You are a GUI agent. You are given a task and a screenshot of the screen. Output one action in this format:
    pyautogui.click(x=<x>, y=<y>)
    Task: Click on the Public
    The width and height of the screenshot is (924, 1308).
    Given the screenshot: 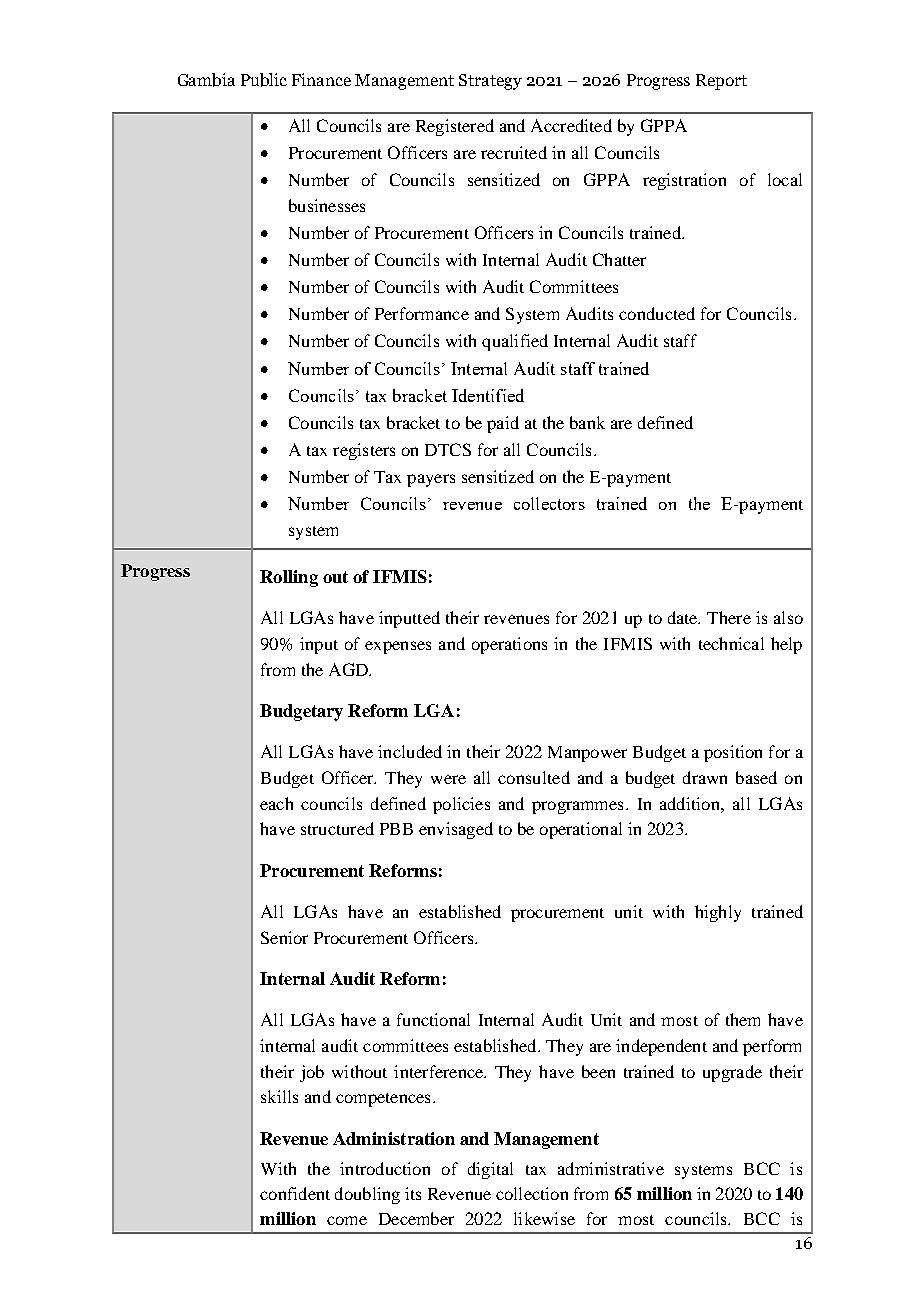 What is the action you would take?
    pyautogui.click(x=264, y=80)
